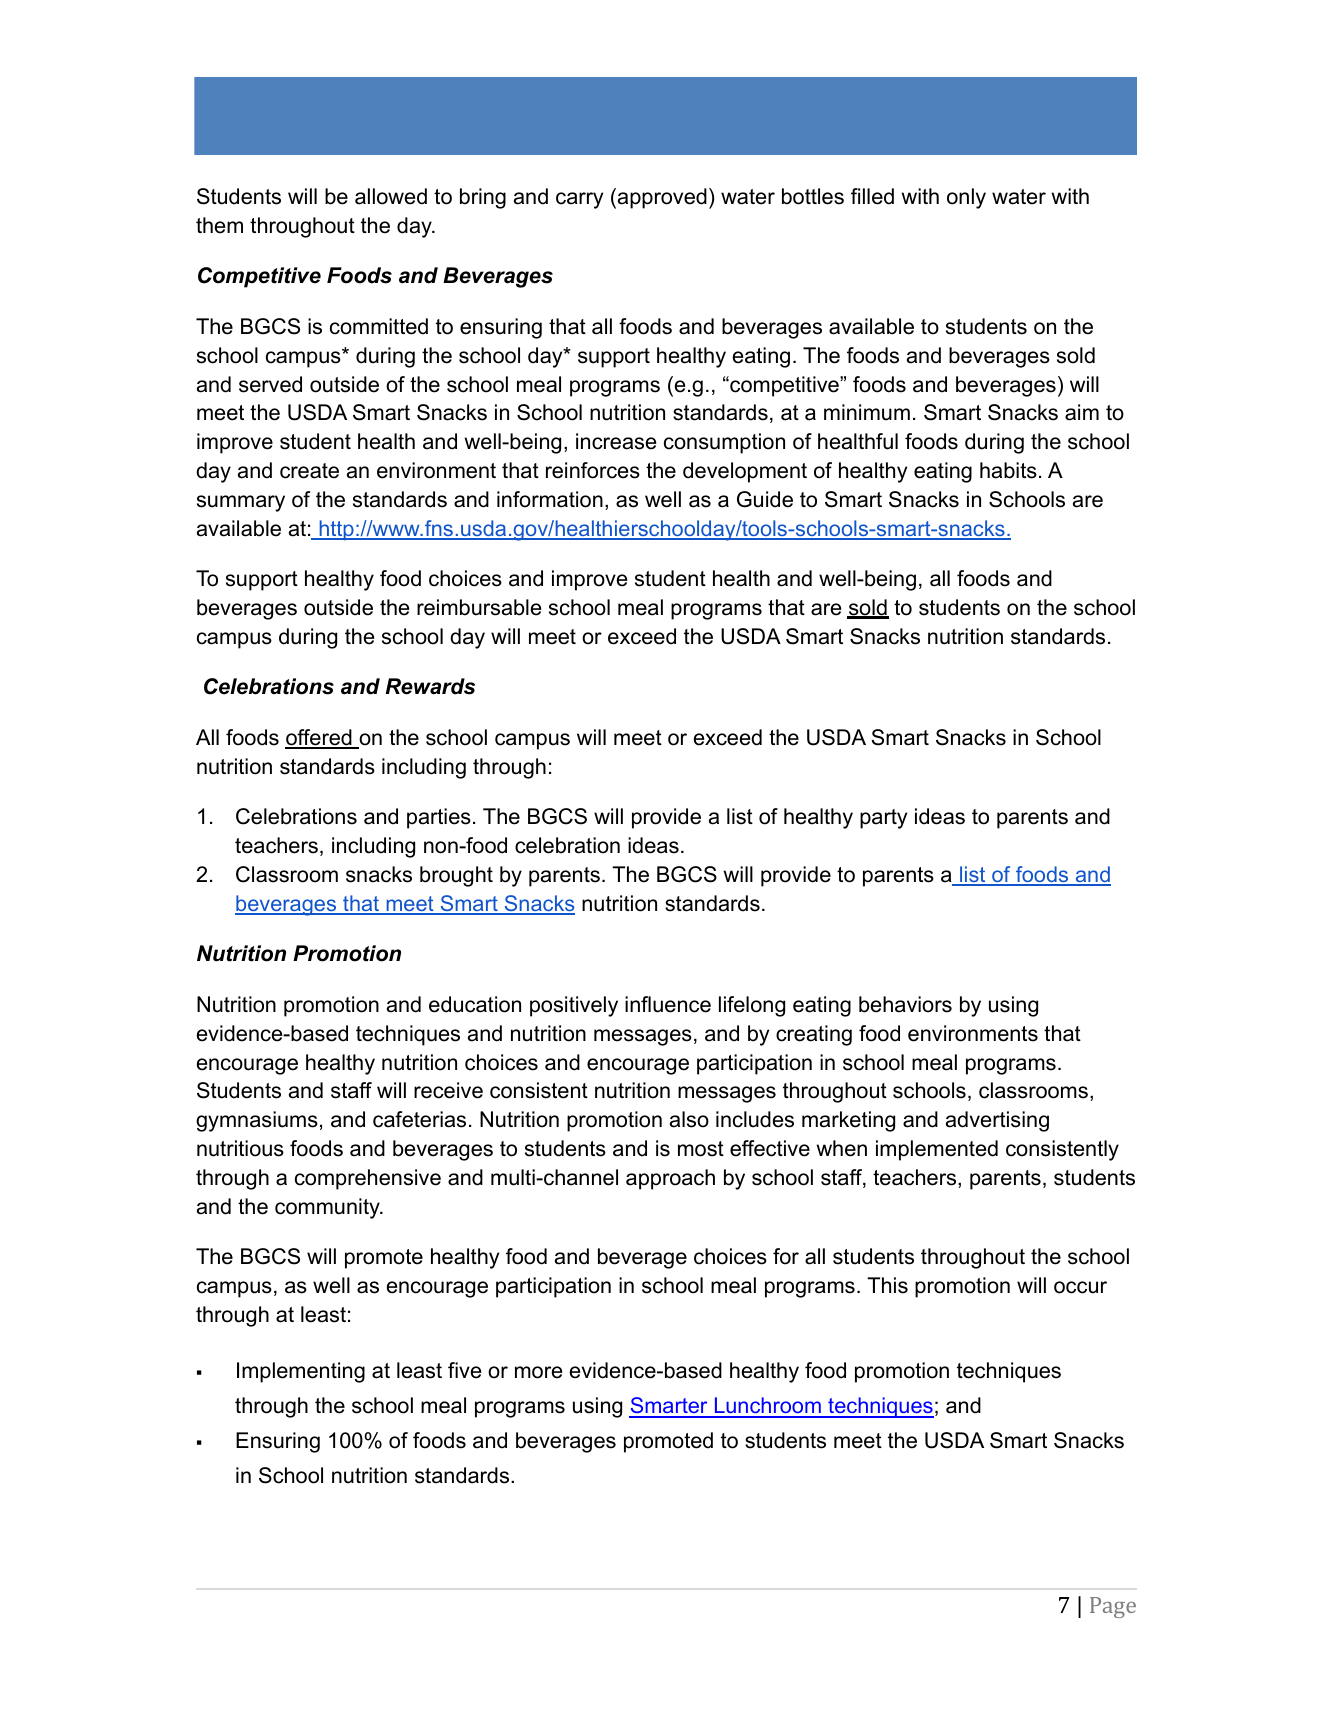  What do you see at coordinates (966, 198) in the page?
I see `only` at bounding box center [966, 198].
